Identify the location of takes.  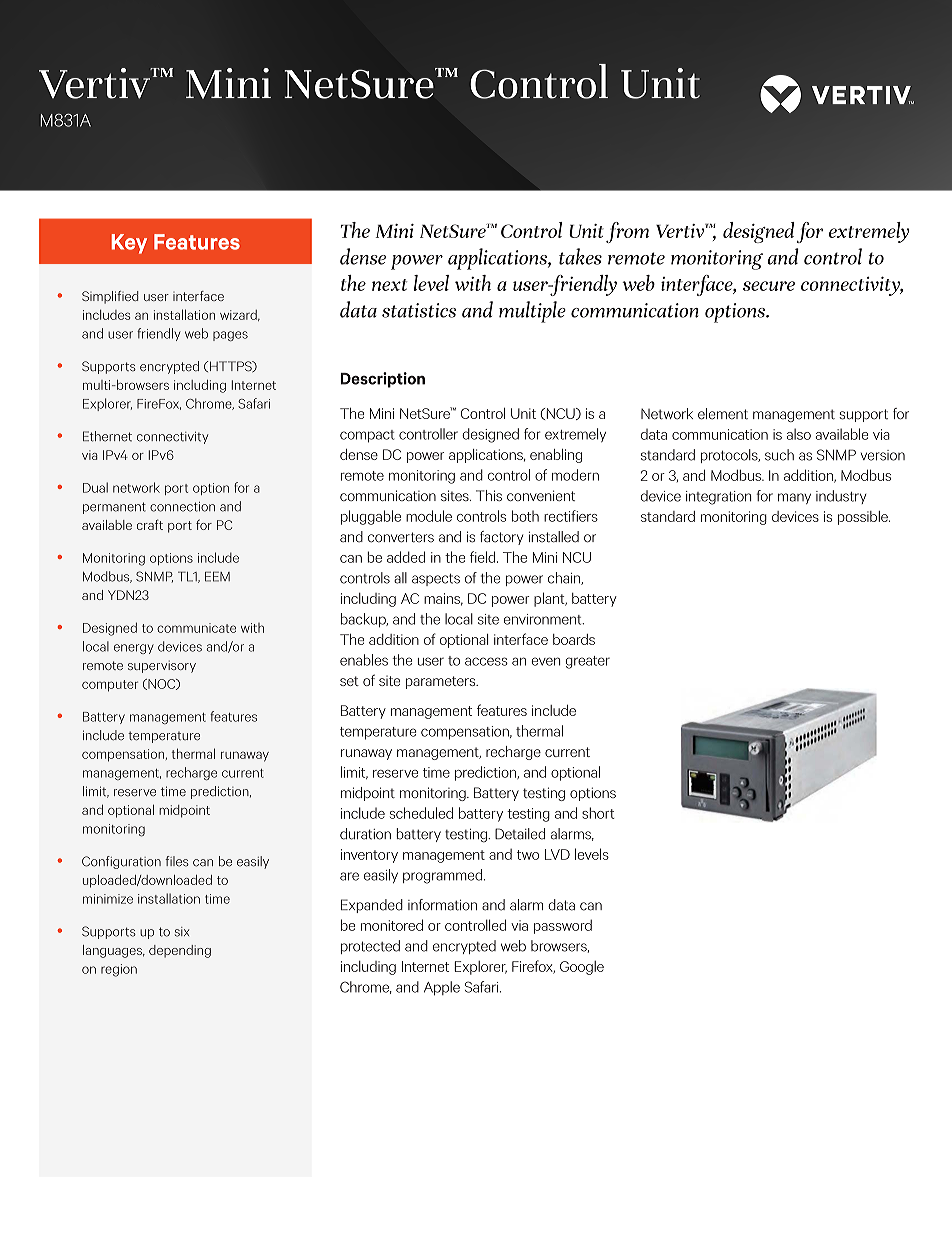
(580, 256).
